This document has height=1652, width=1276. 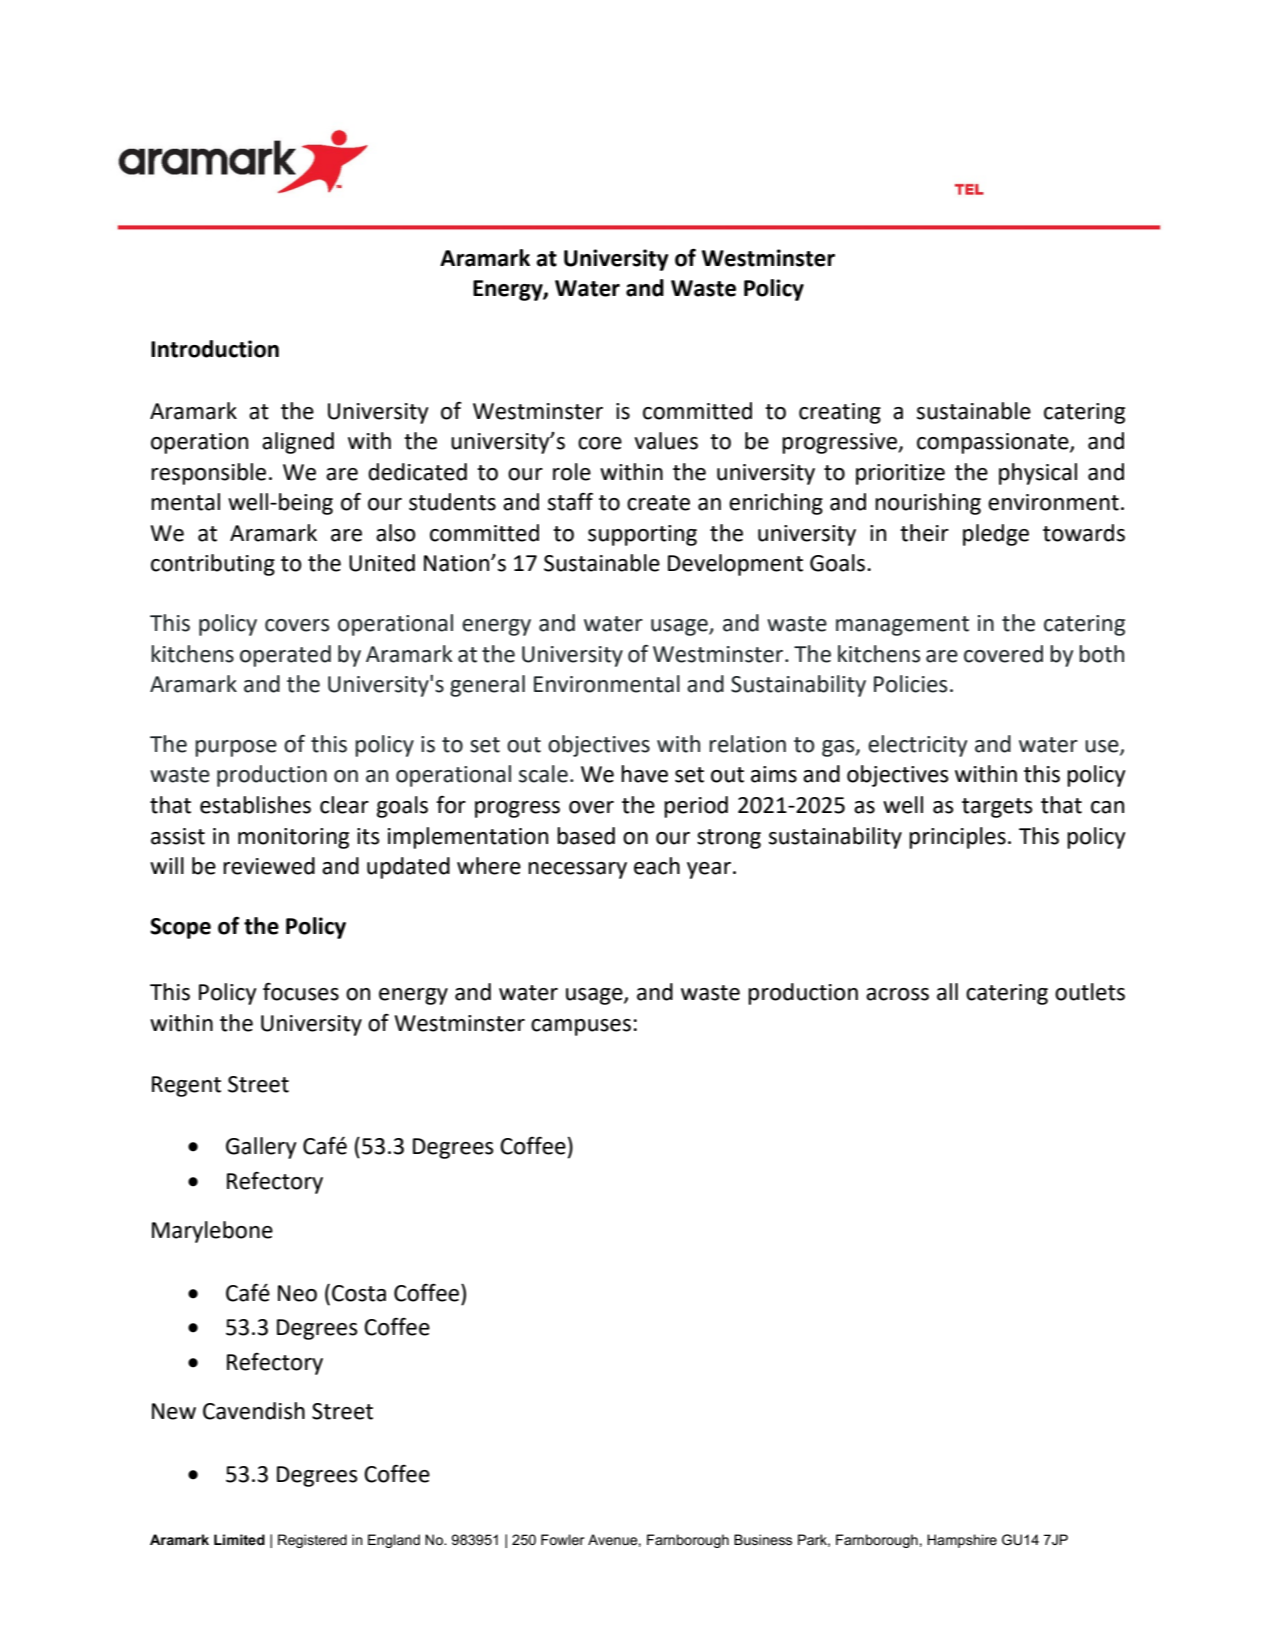 I want to click on compassionate, so click(x=994, y=443).
